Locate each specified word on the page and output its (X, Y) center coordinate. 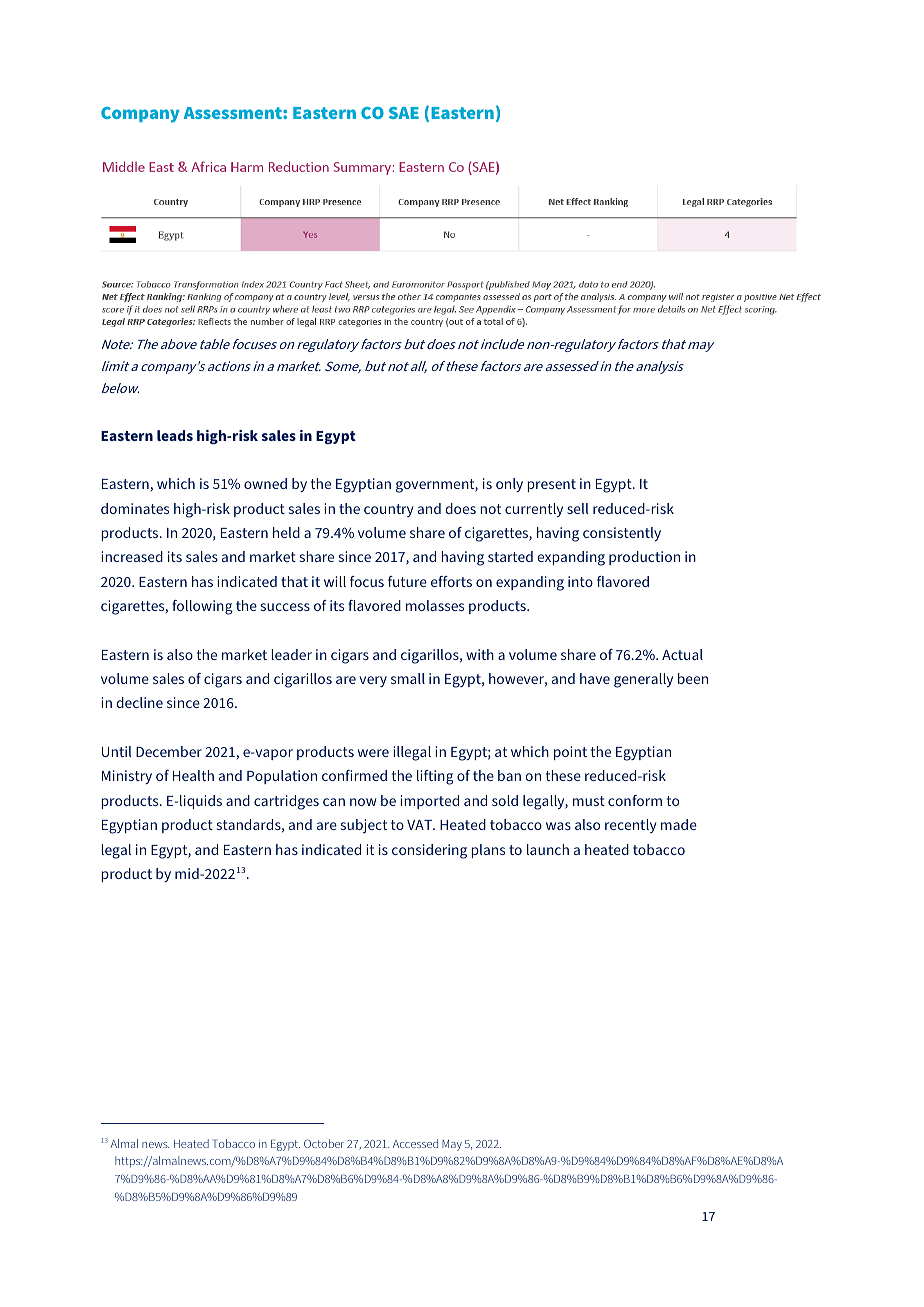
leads (175, 435)
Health (193, 775)
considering (429, 851)
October (324, 1143)
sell (578, 508)
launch (548, 849)
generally (643, 680)
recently (631, 826)
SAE (404, 113)
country (389, 510)
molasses (435, 605)
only (509, 485)
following (202, 607)
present (551, 485)
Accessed (415, 1143)
